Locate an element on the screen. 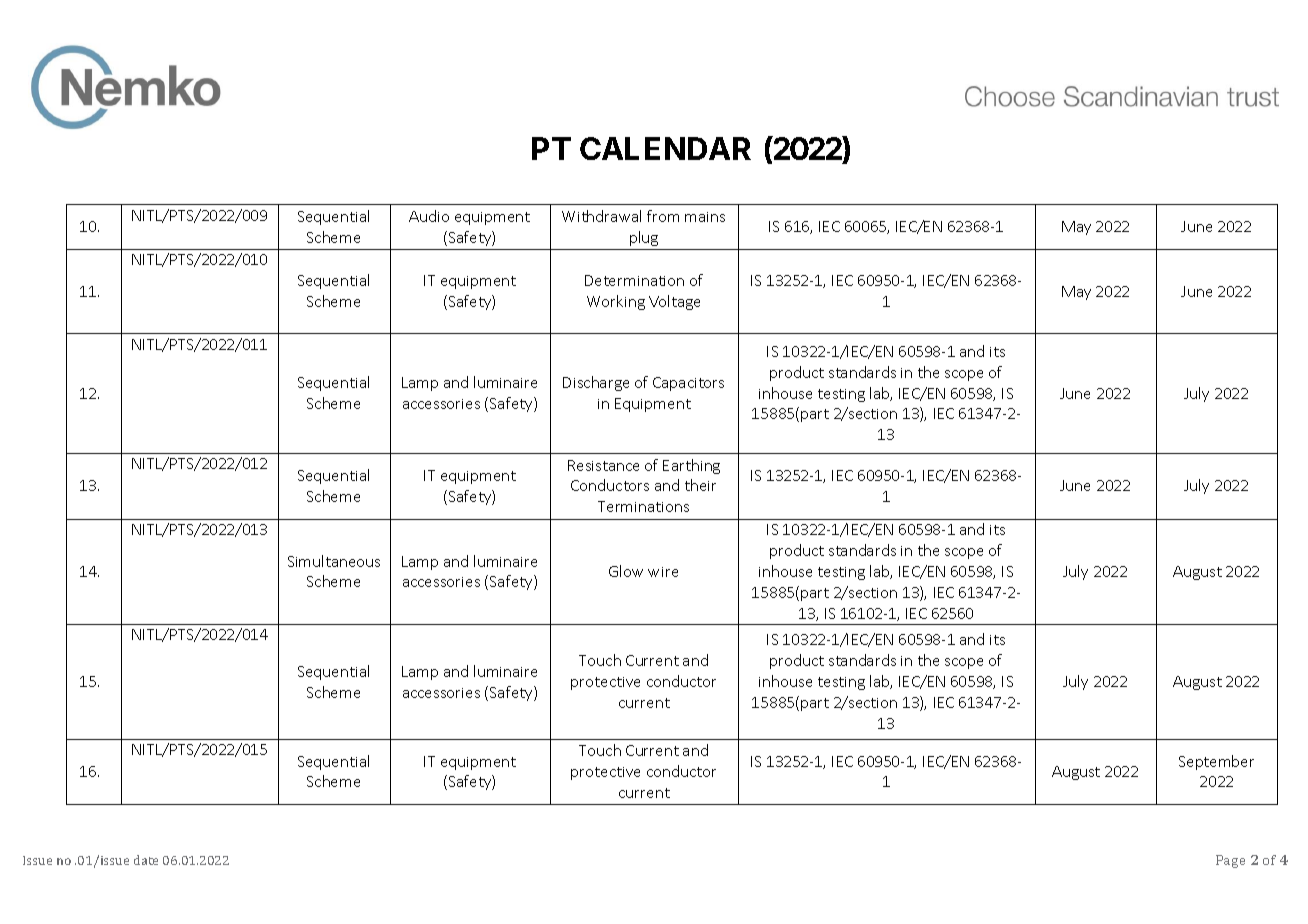 The height and width of the screenshot is (924, 1308). date is located at coordinates (146, 860).
